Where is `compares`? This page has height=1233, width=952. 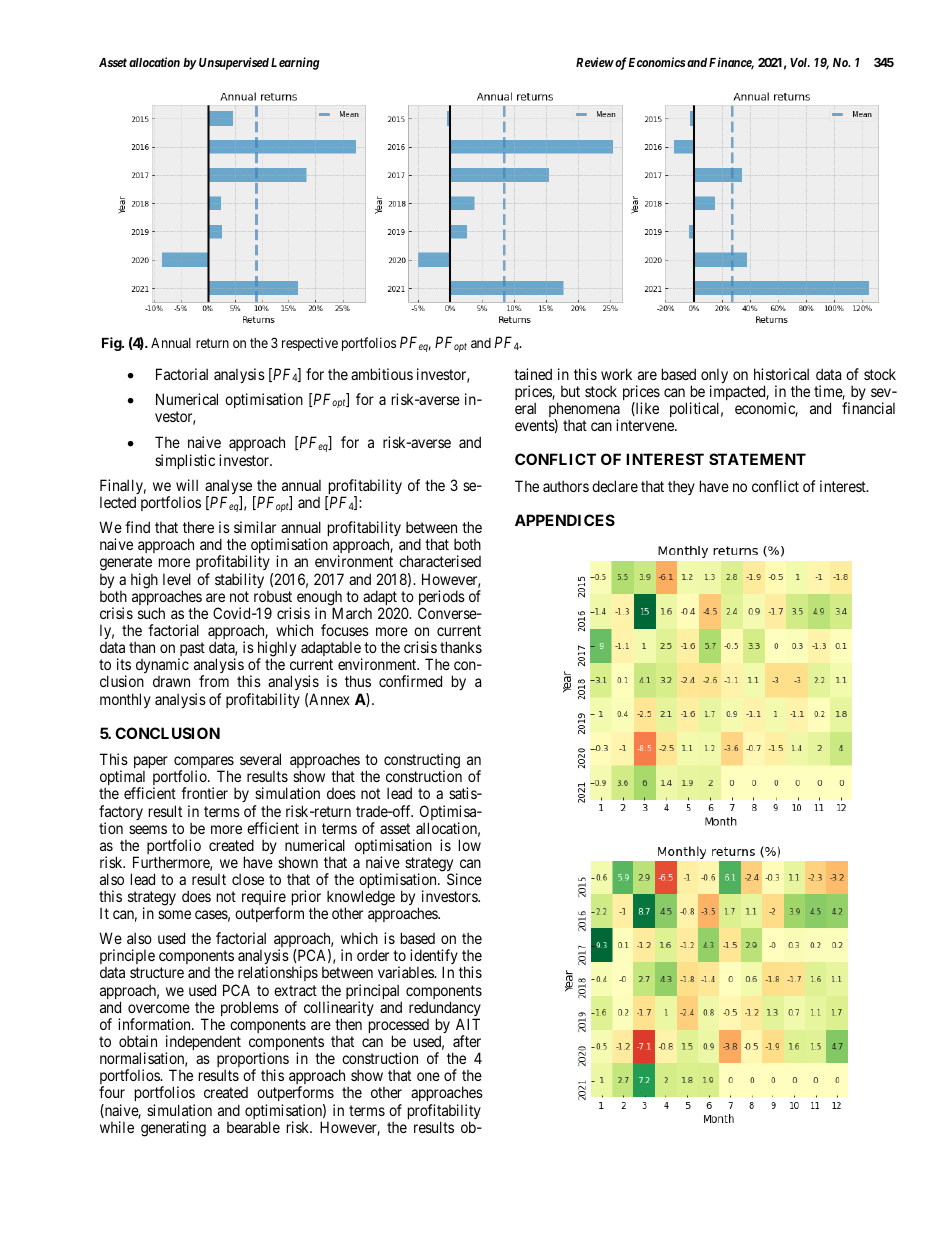 compares is located at coordinates (204, 764).
